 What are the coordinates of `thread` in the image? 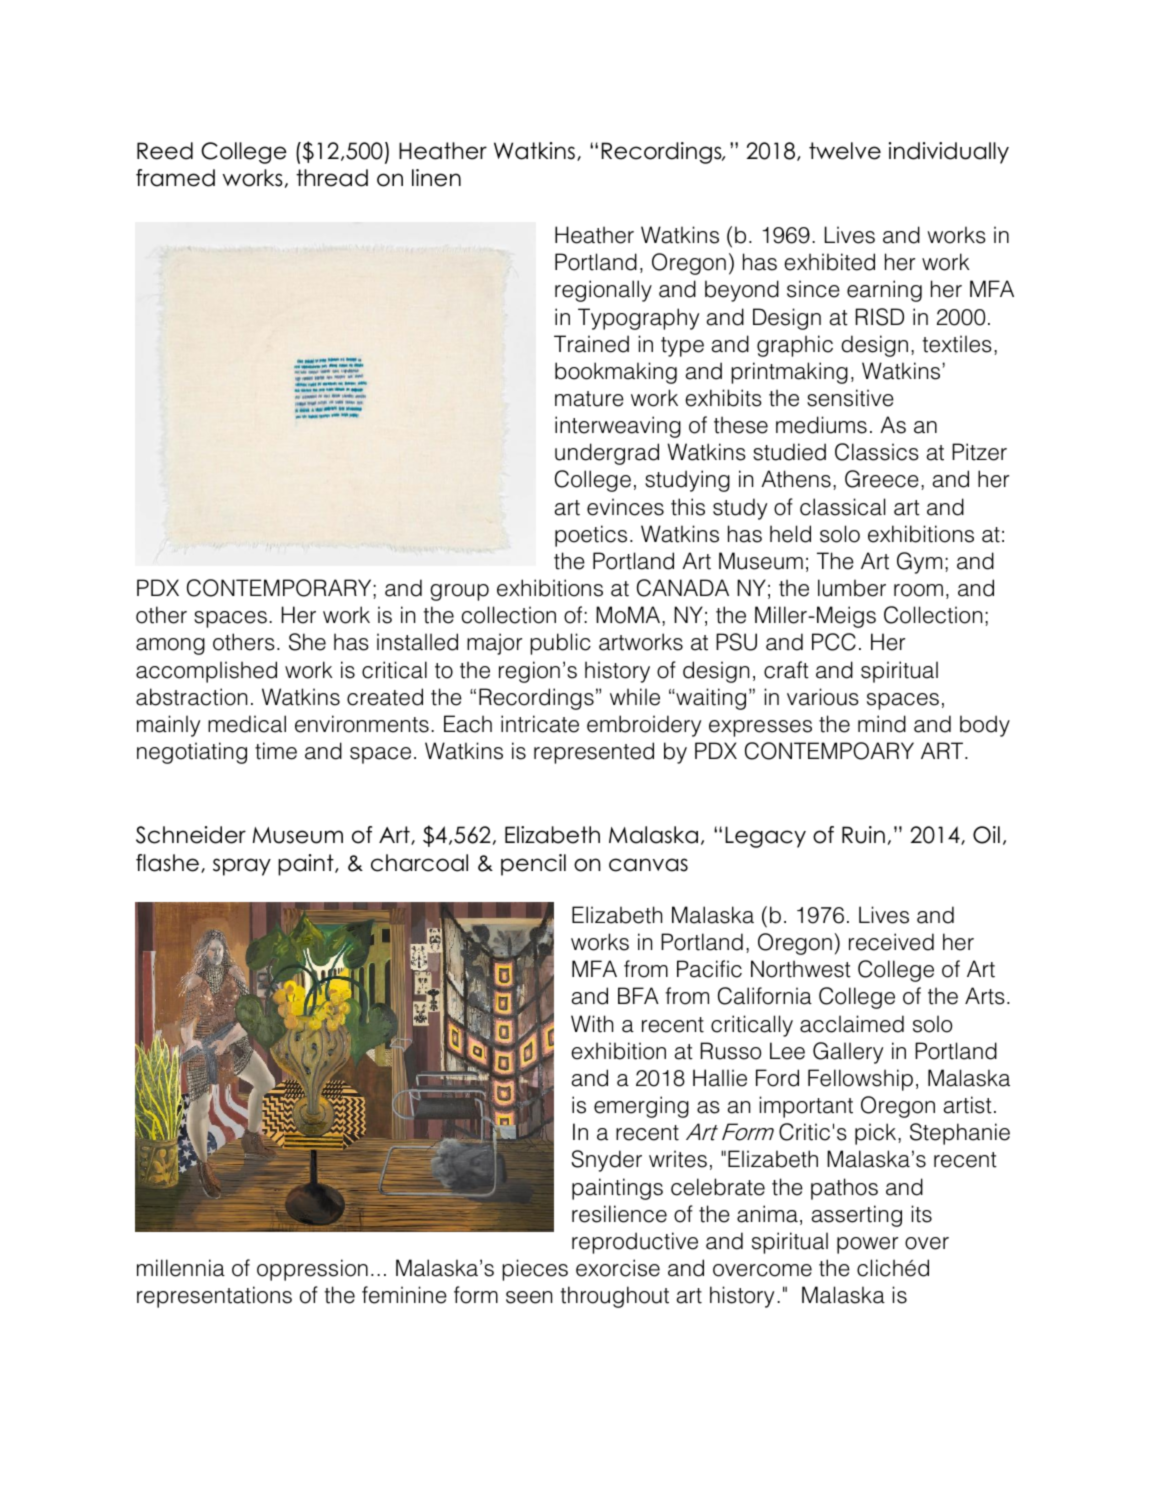 It's located at (332, 178).
